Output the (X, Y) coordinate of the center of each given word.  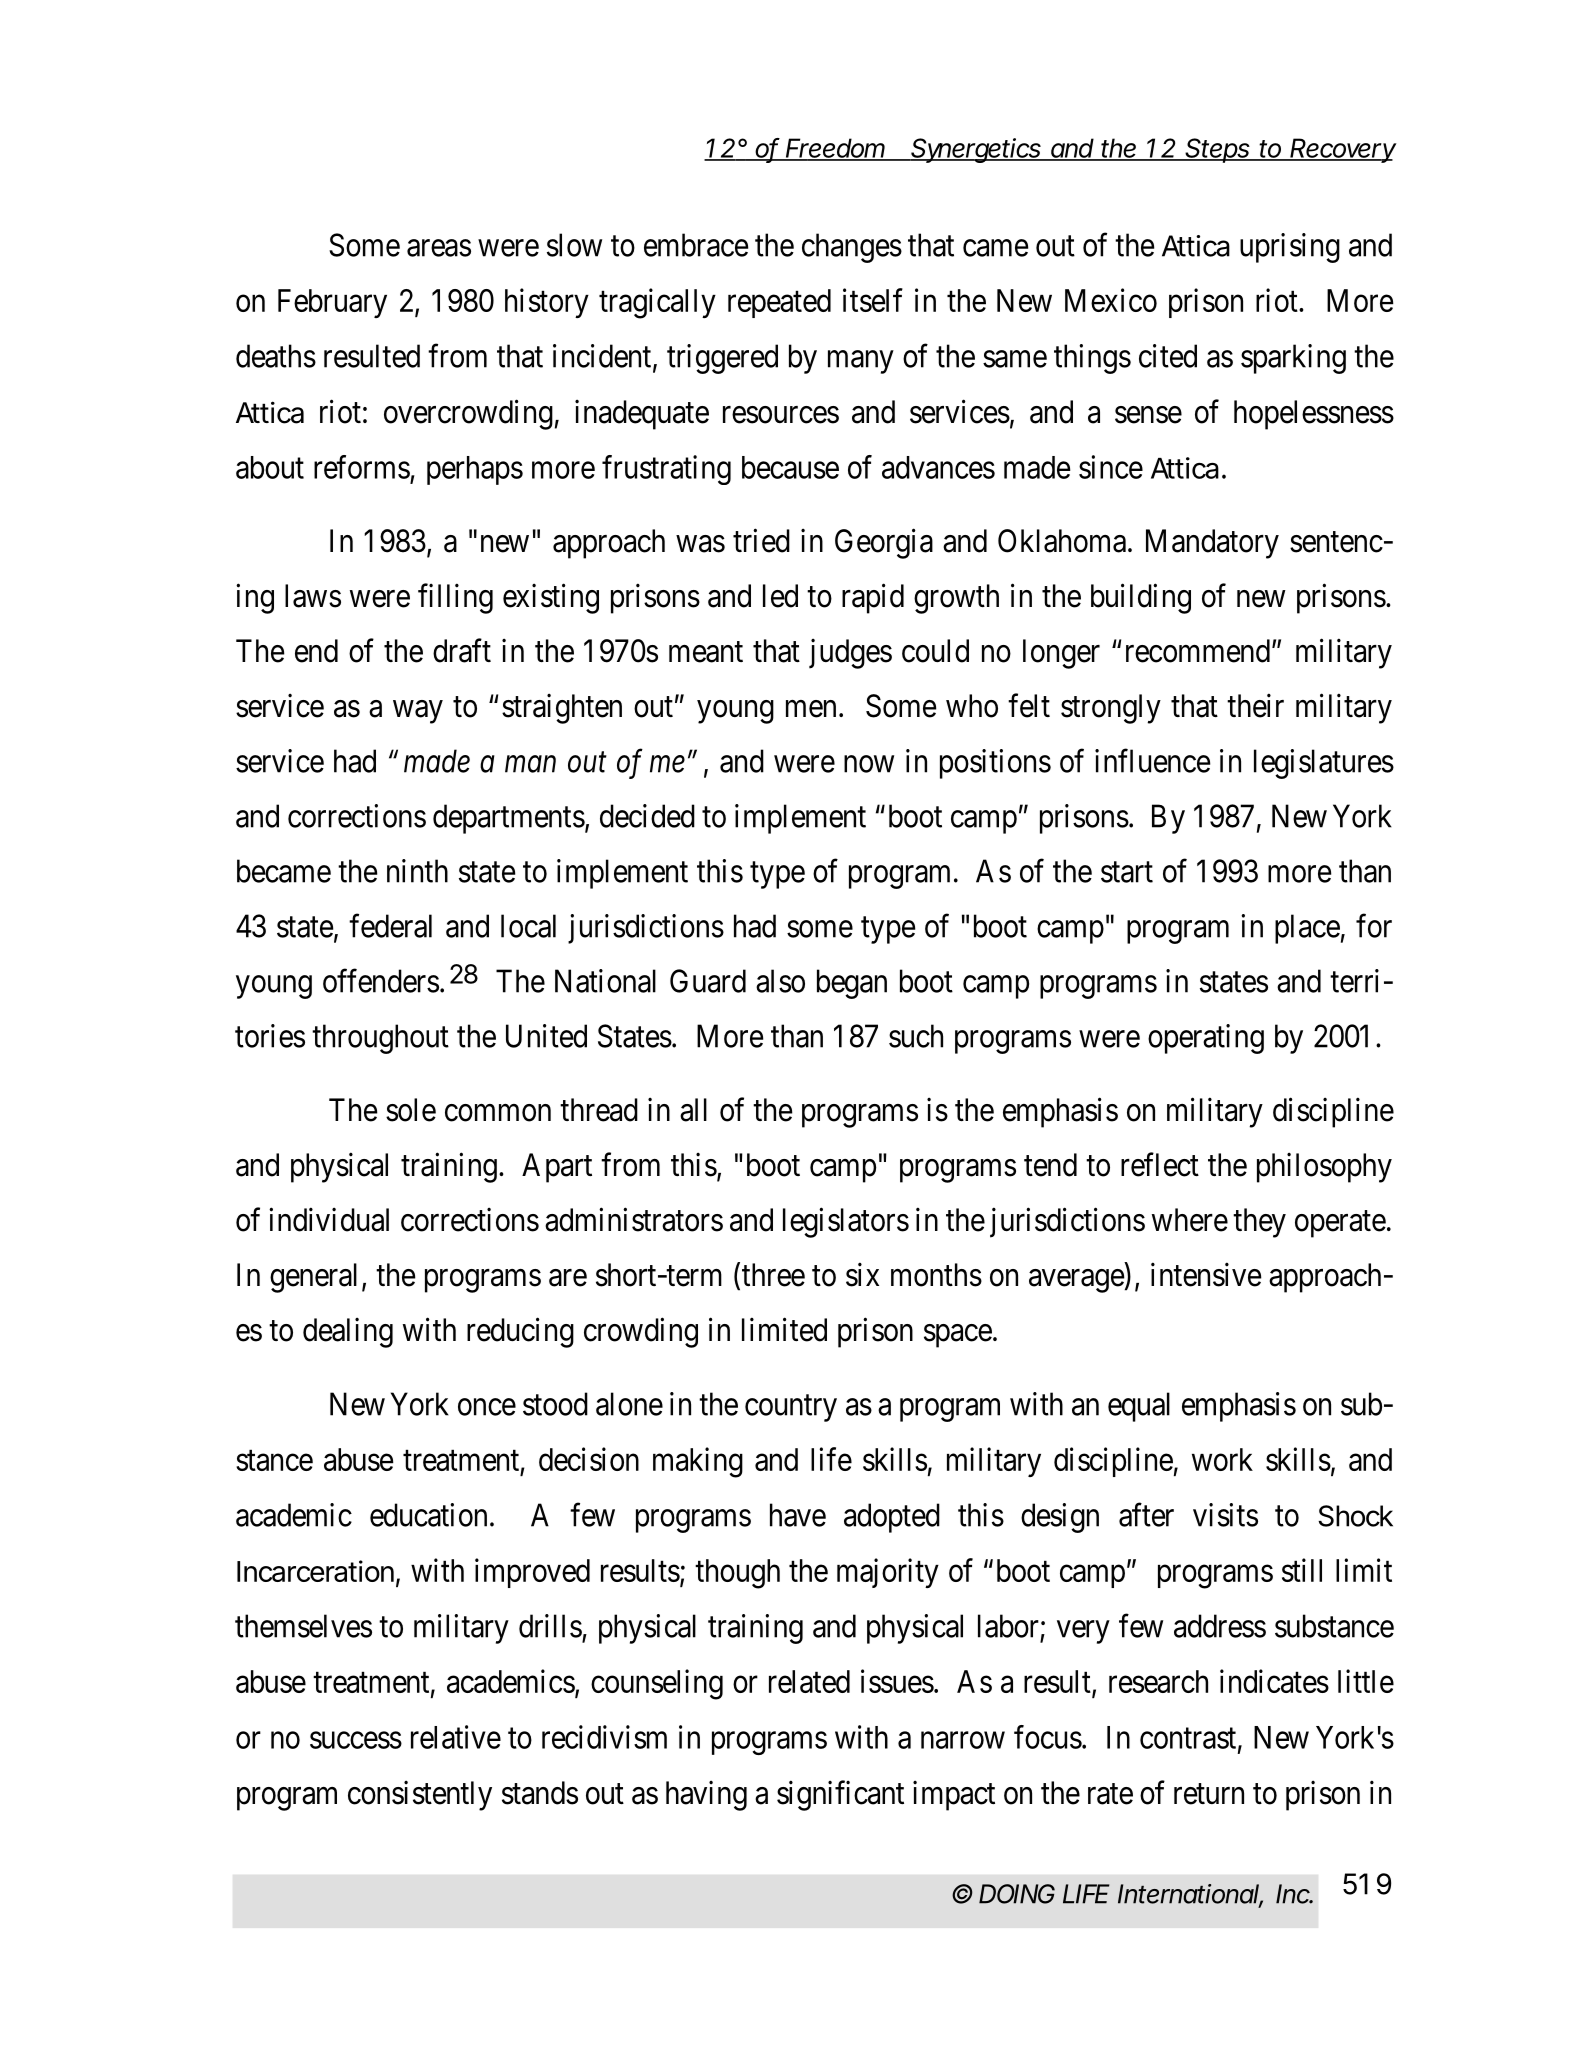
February (332, 303)
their (1255, 705)
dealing (348, 1332)
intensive (1206, 1274)
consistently (420, 1795)
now (869, 764)
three (773, 1275)
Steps (1218, 150)
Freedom (836, 149)
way (418, 712)
